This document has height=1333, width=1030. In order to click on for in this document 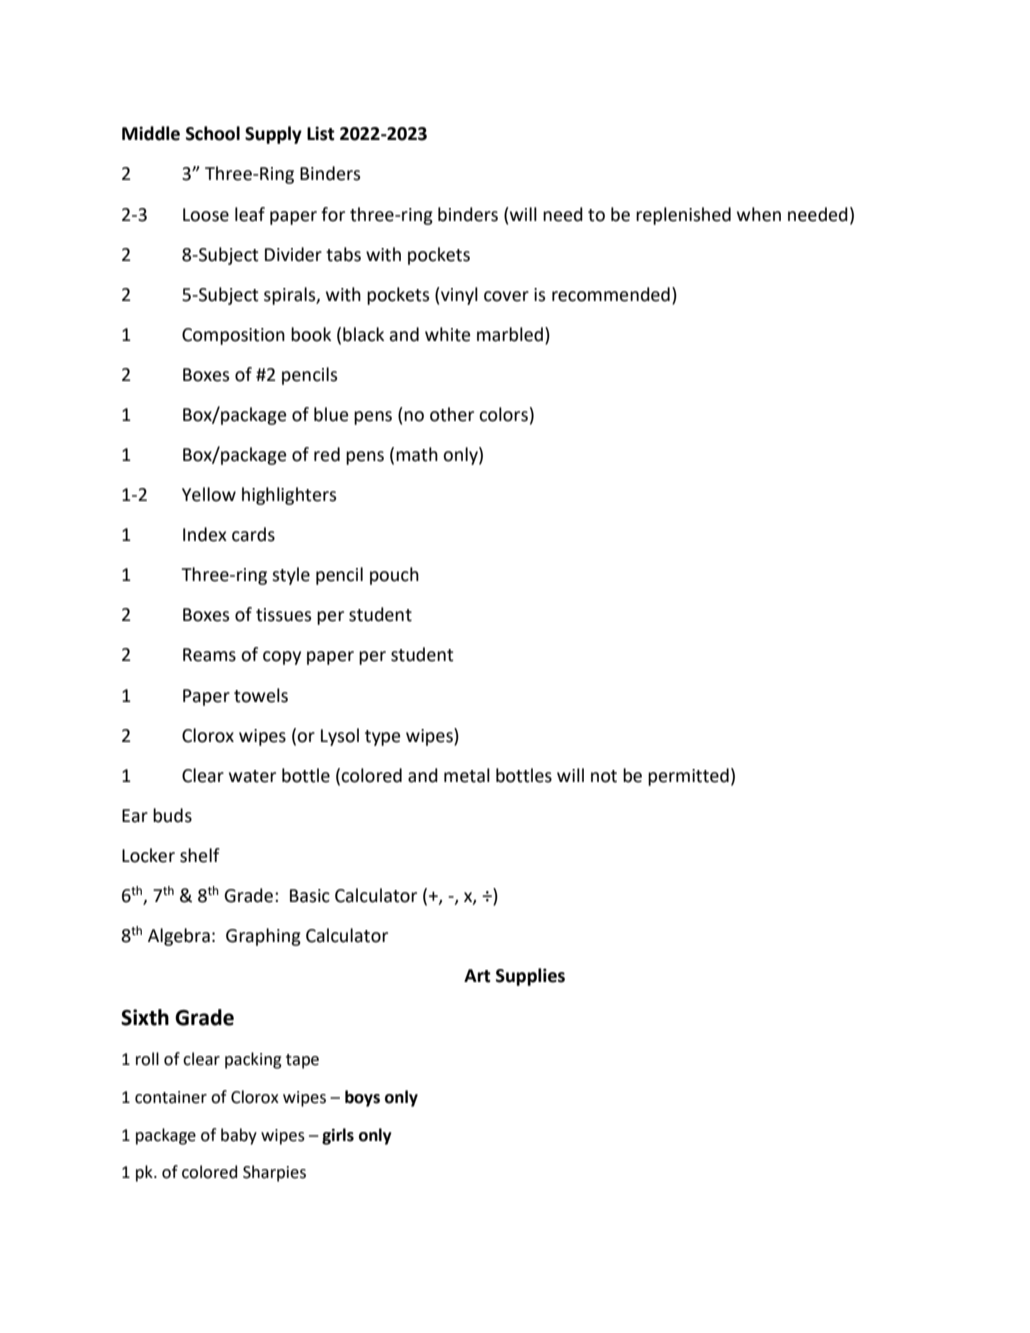, I will do `click(333, 214)`.
